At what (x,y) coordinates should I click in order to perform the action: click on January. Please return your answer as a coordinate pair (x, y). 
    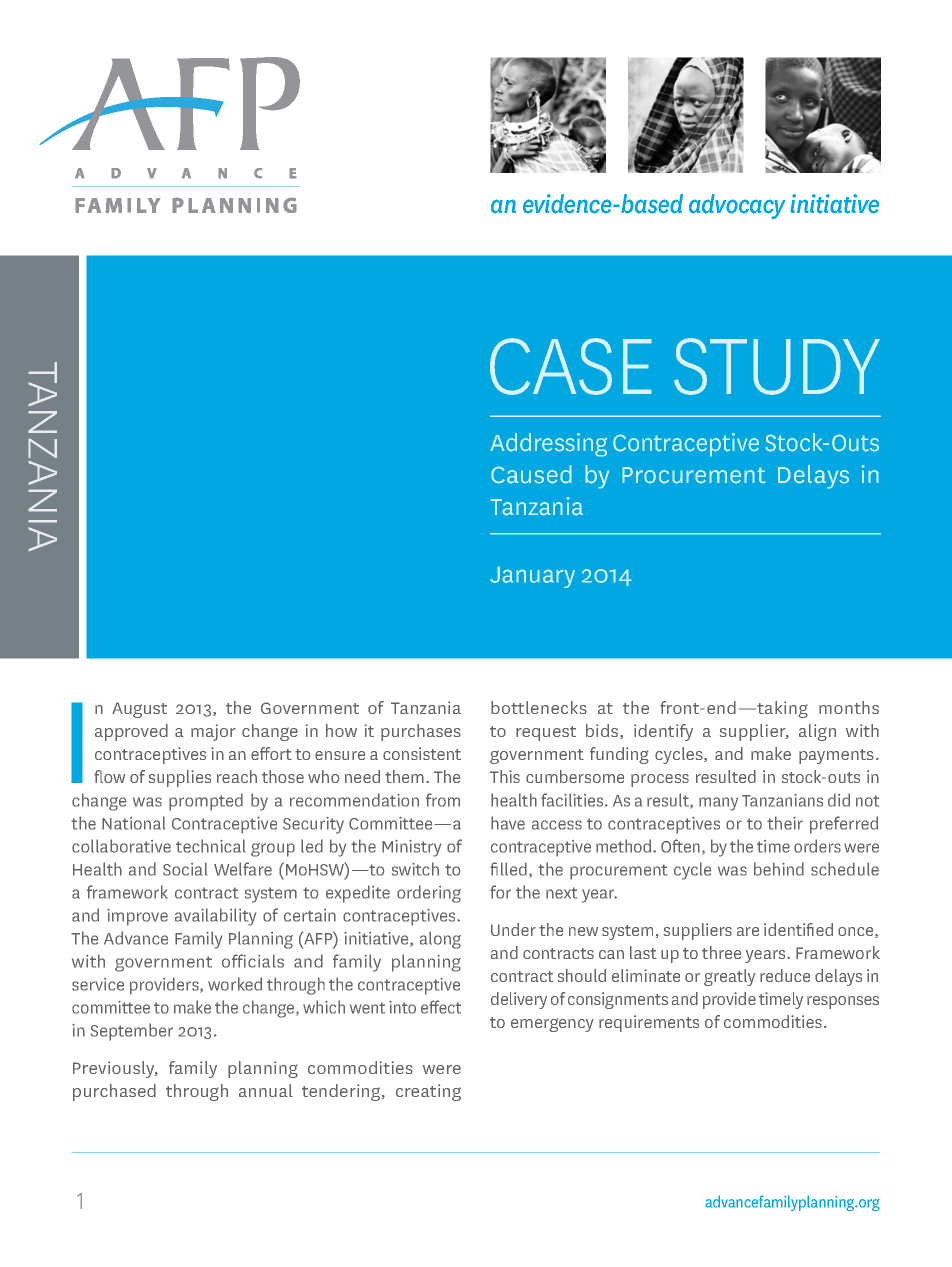
    Looking at the image, I should click on (532, 577).
